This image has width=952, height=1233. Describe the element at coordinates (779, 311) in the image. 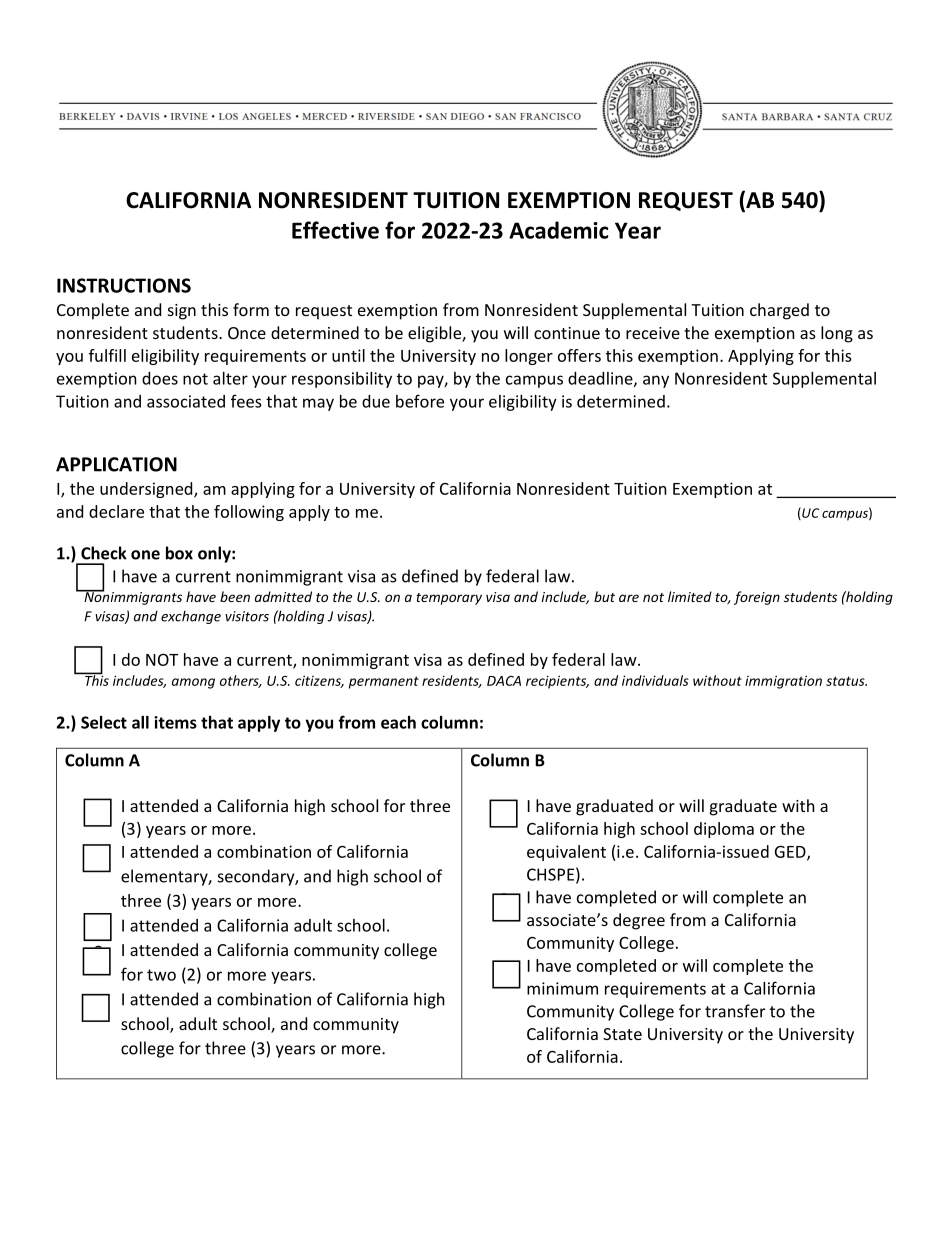

I see `charged` at that location.
